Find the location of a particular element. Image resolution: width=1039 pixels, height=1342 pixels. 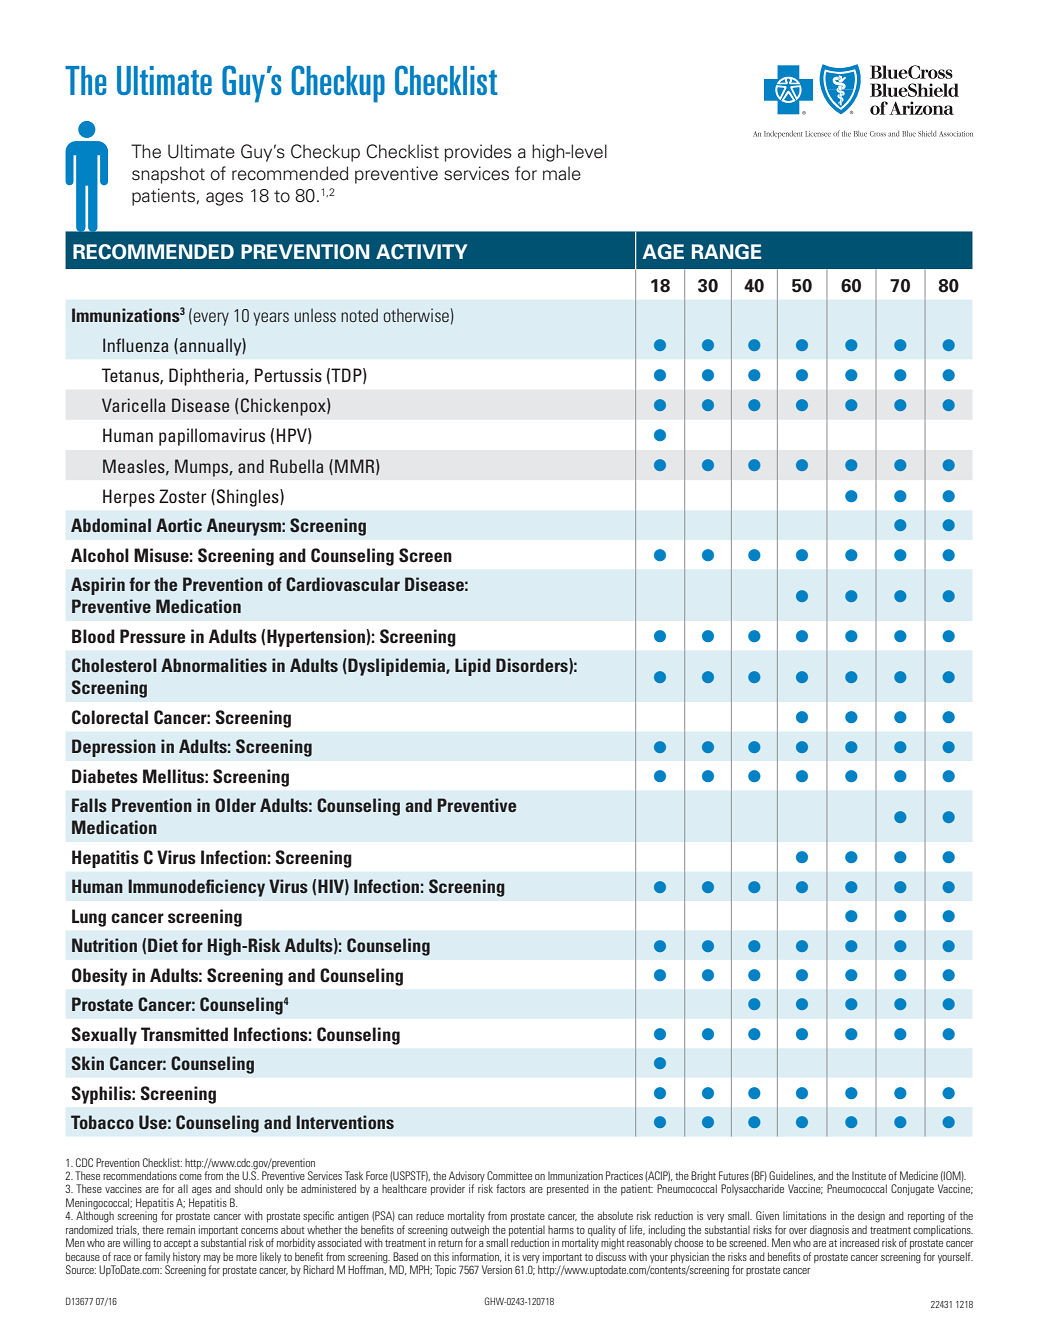

Colorectal is located at coordinates (110, 717).
